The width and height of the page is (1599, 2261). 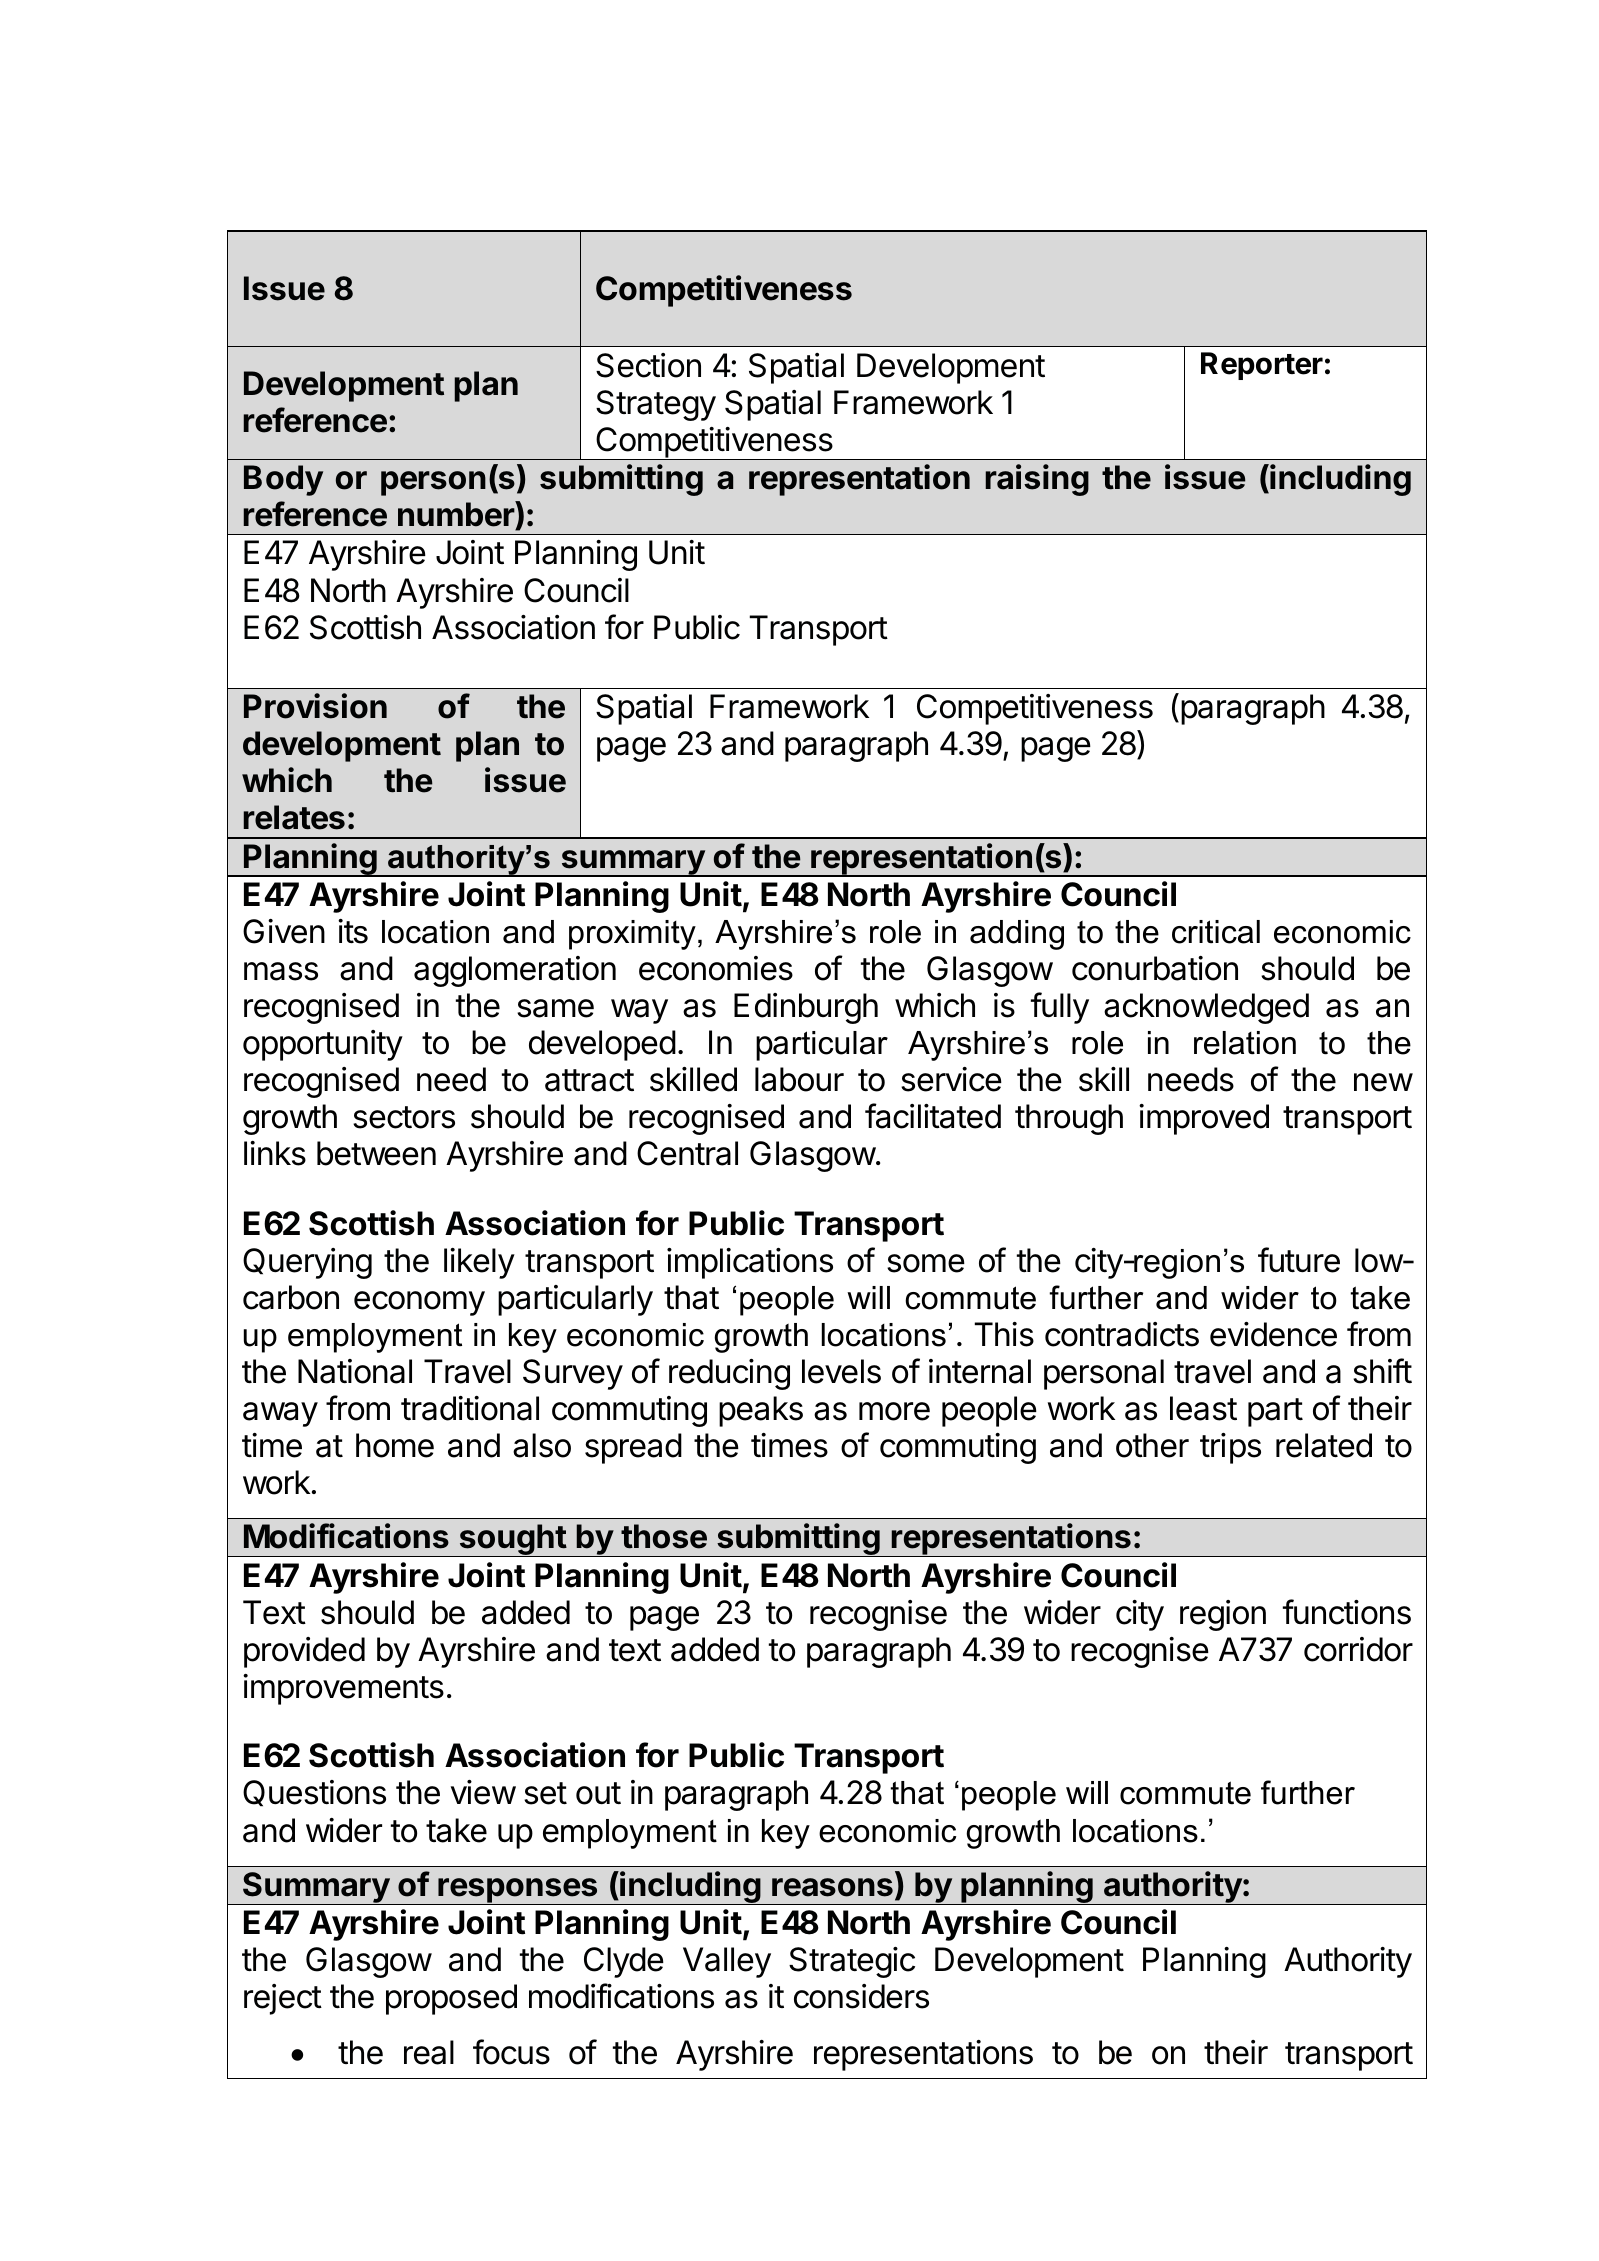 I want to click on more, so click(x=894, y=1411).
